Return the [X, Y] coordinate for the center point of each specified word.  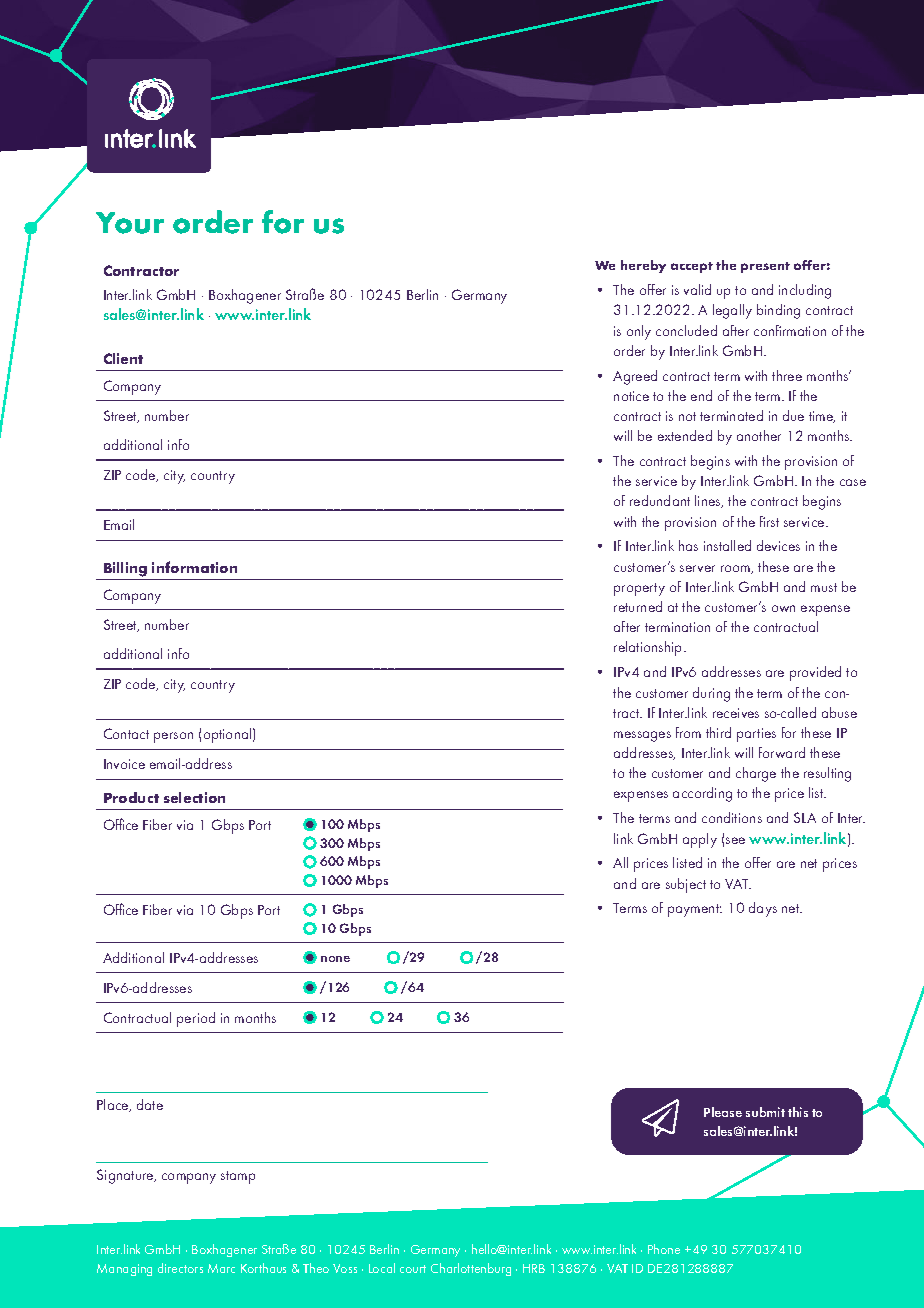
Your [130, 223]
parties [756, 735]
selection [194, 797]
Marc [221, 1268]
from [688, 732]
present [765, 267]
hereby [643, 266]
